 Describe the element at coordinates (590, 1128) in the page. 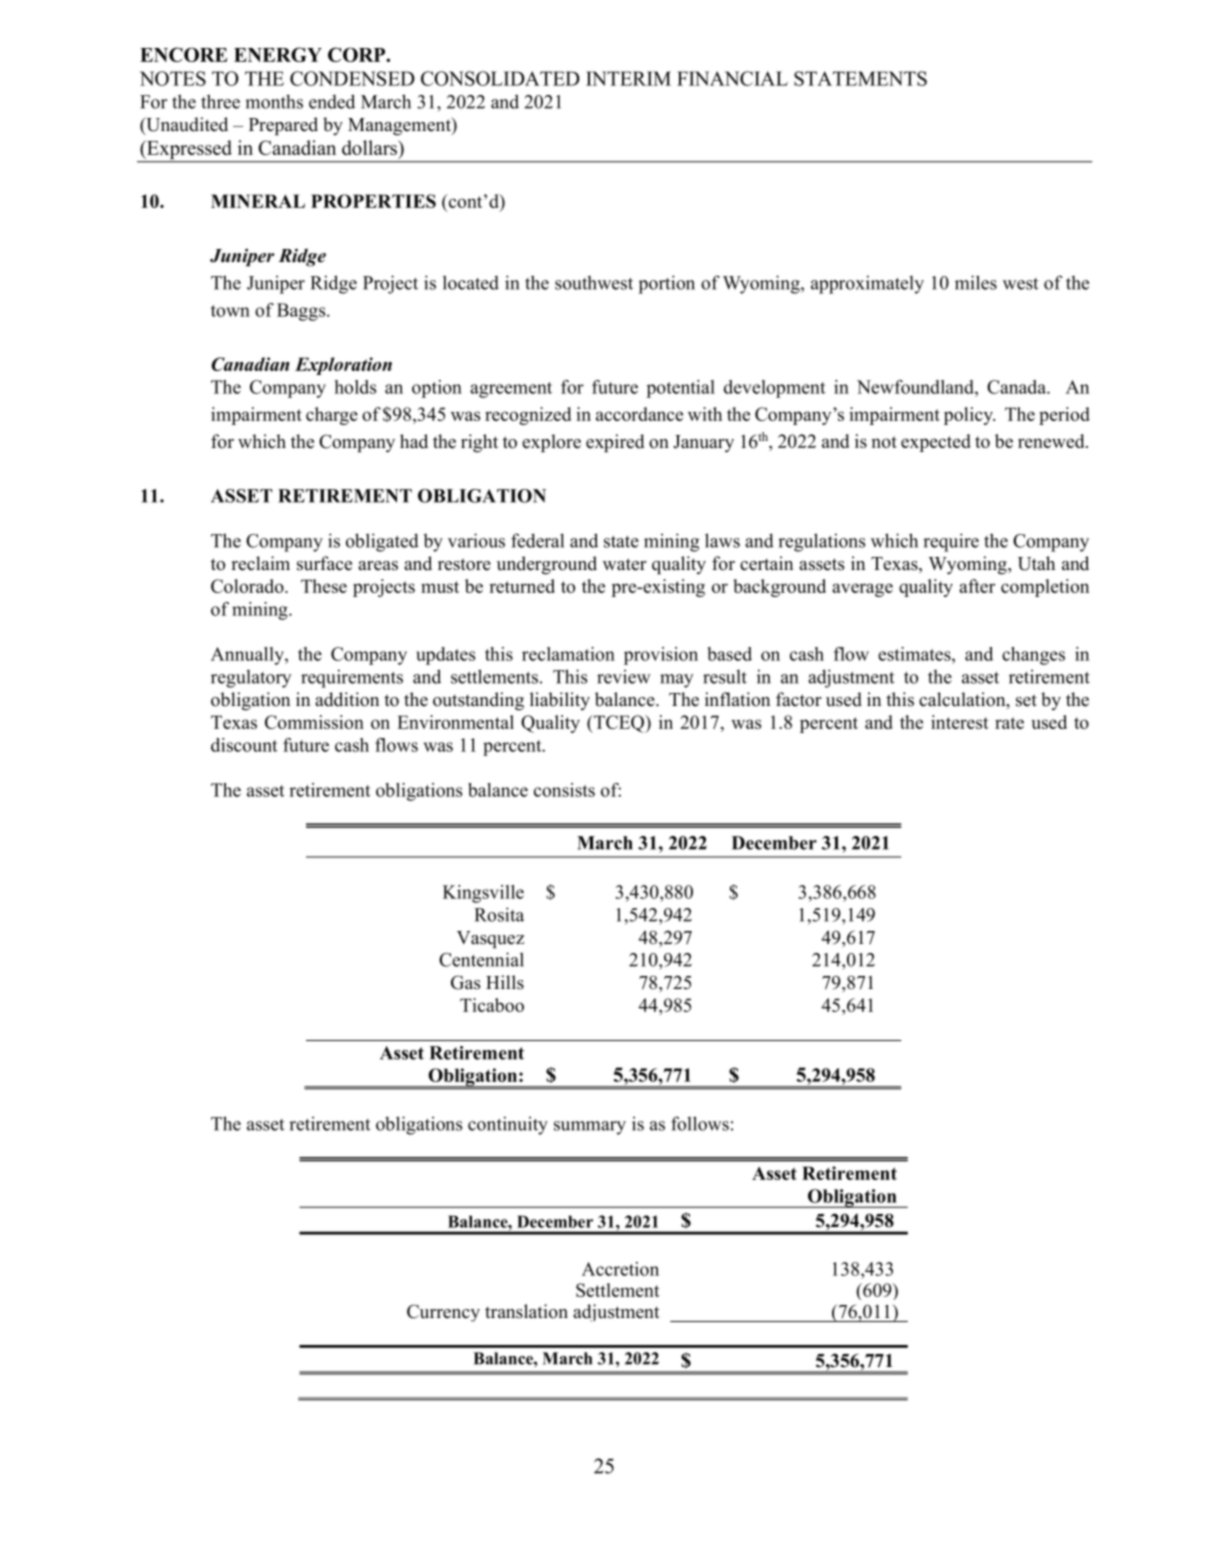

I see `summary` at that location.
